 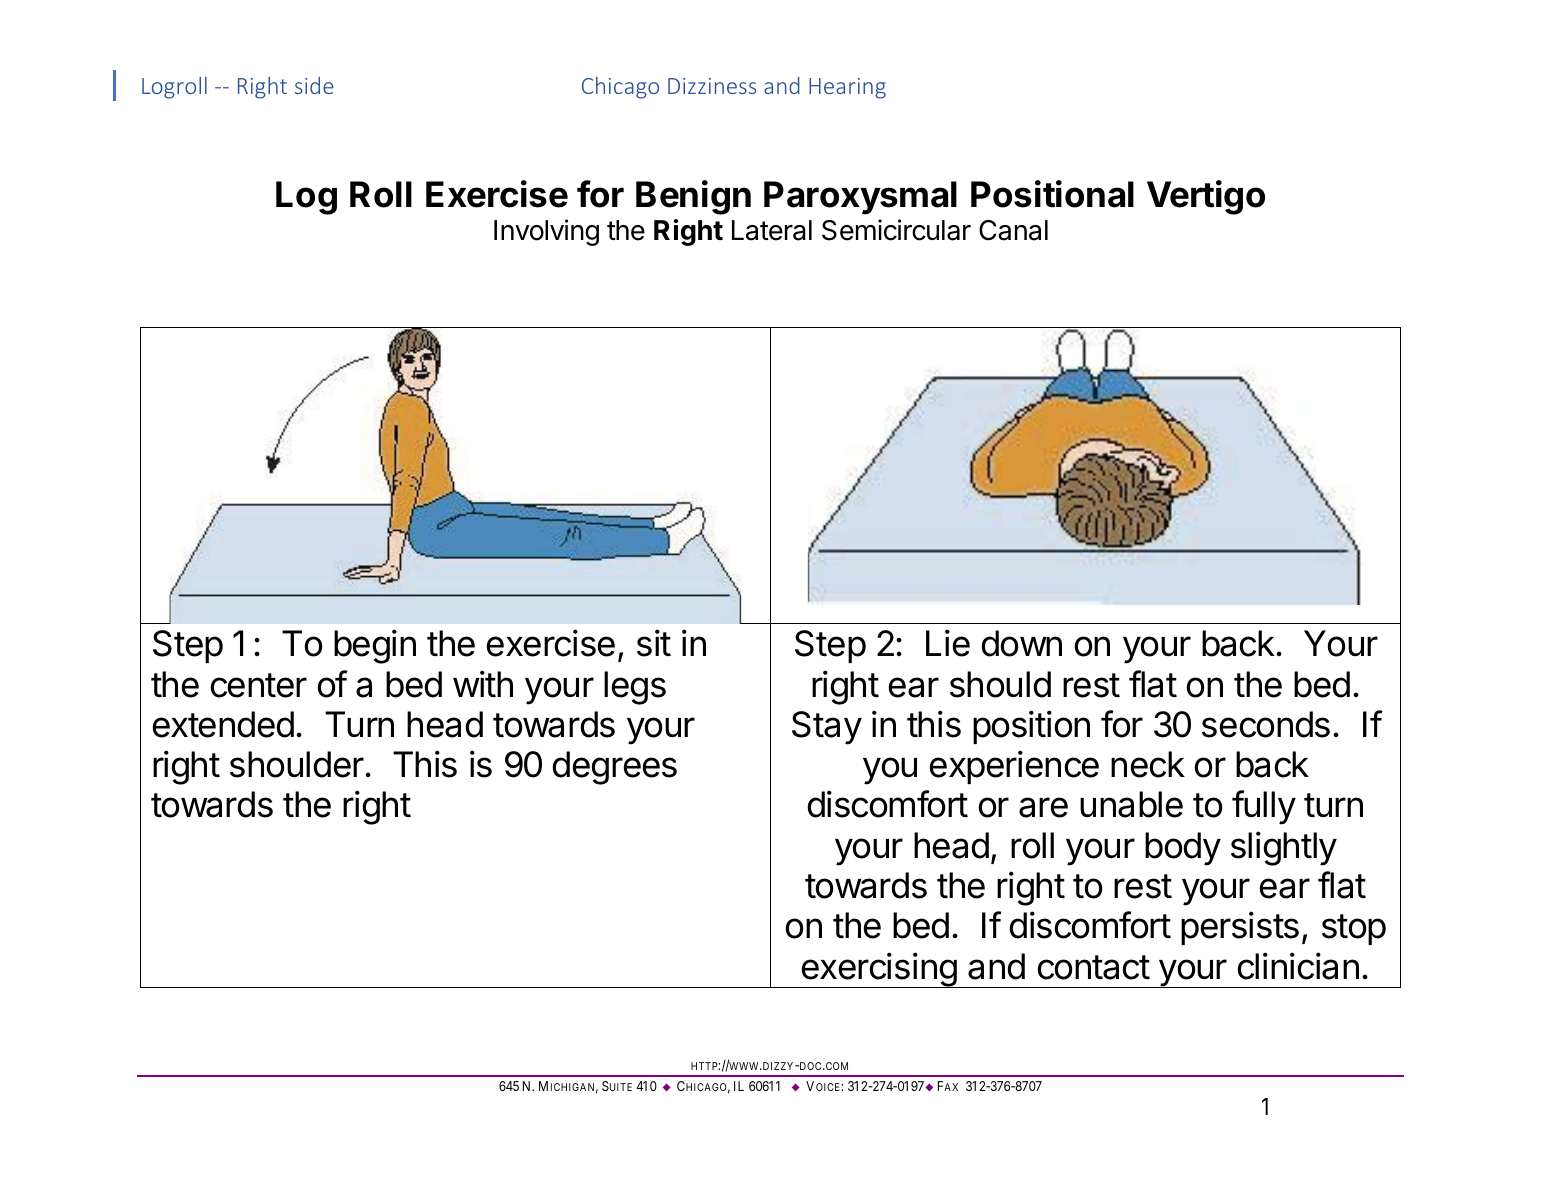 What do you see at coordinates (1148, 764) in the page?
I see `neck` at bounding box center [1148, 764].
